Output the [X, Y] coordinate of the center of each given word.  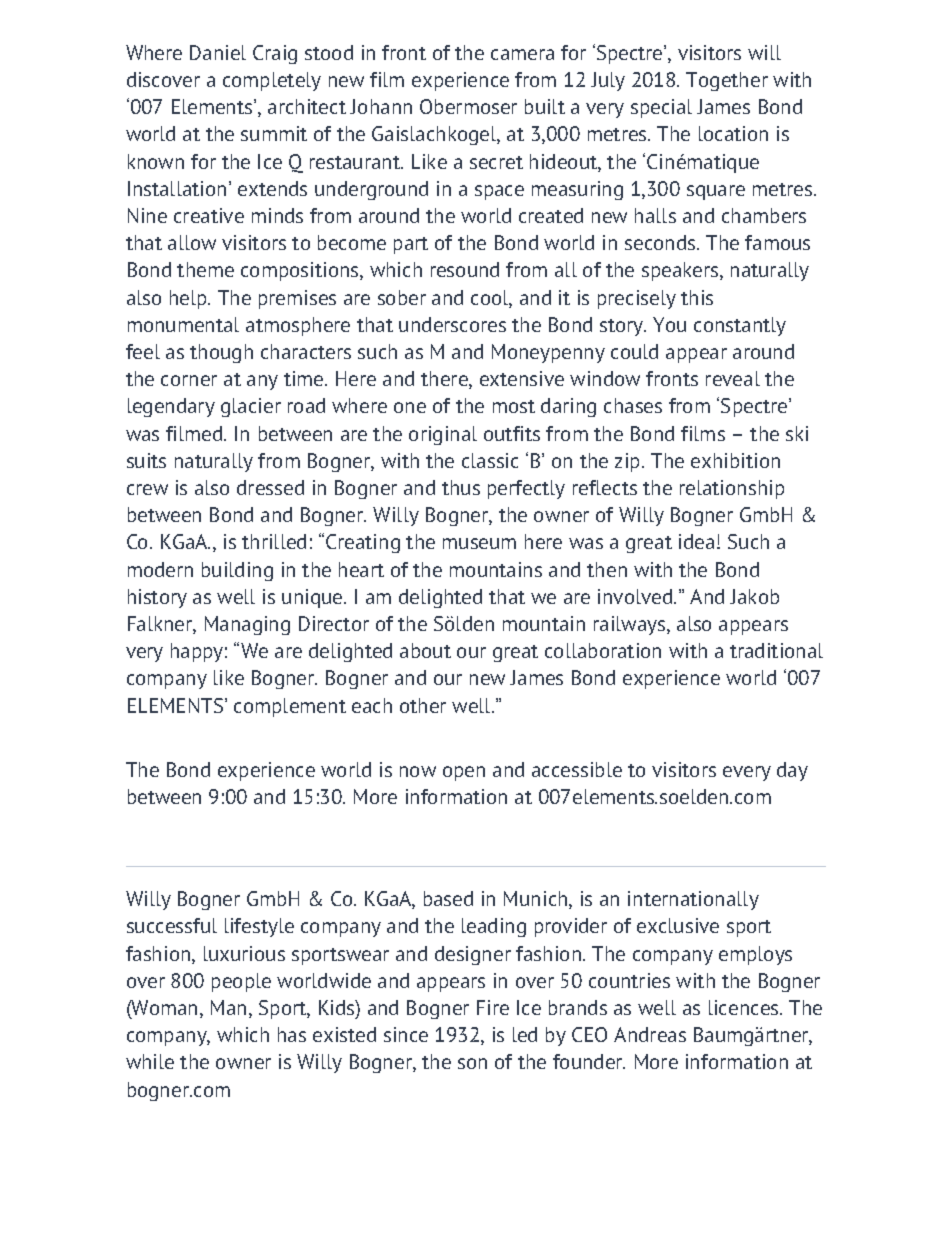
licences [745, 1007]
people [241, 982]
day [792, 771]
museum [479, 543]
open [464, 773]
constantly [740, 326]
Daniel [218, 52]
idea [696, 541]
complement [290, 707]
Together [727, 81]
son [472, 1063]
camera [522, 54]
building [237, 571]
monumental [183, 324]
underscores [452, 324]
